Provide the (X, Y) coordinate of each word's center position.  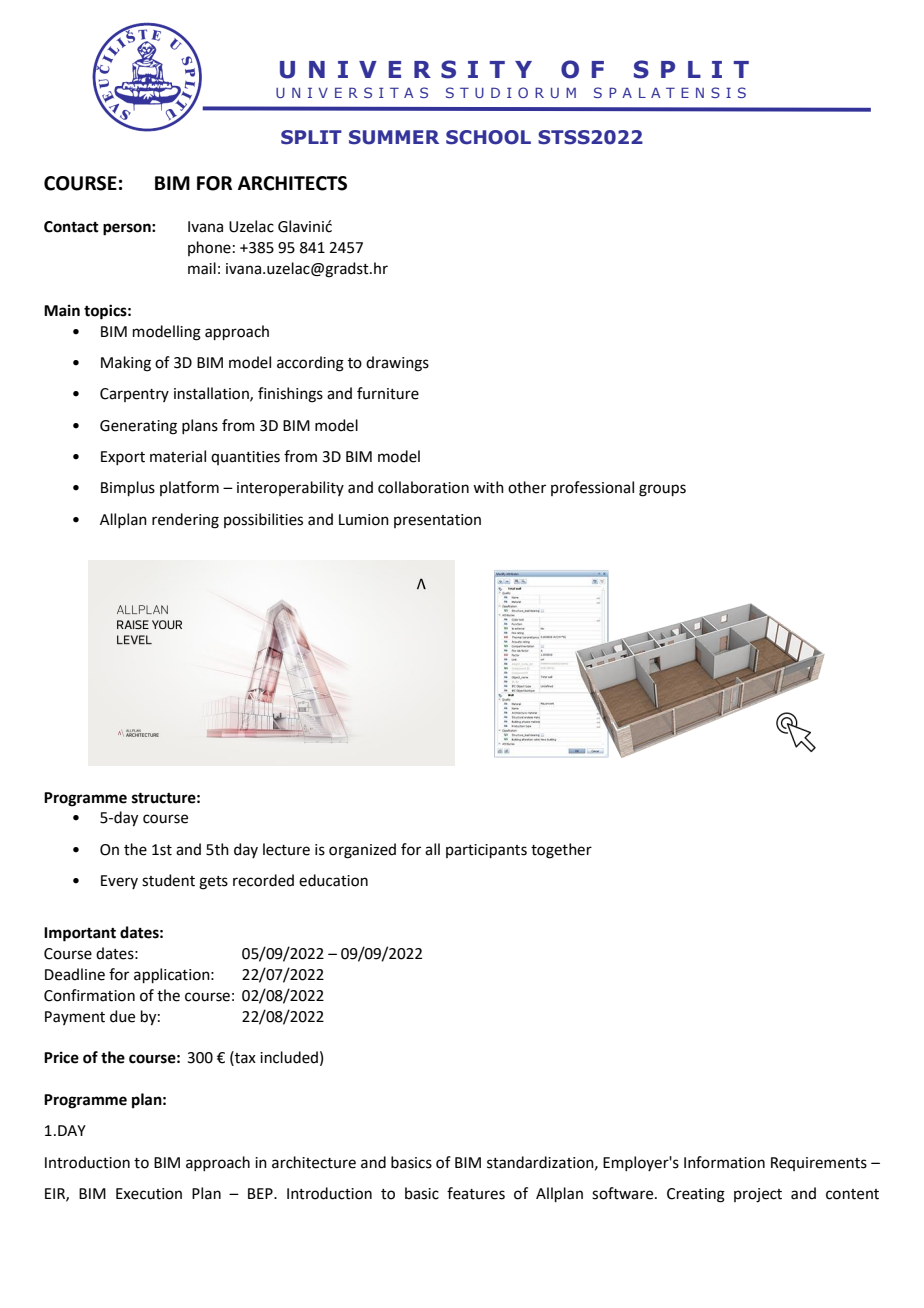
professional (592, 488)
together (561, 851)
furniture (388, 393)
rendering (185, 521)
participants (486, 851)
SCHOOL (488, 137)
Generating (138, 427)
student (168, 880)
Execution (149, 1194)
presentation (437, 521)
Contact (71, 227)
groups (662, 490)
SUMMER (394, 137)
